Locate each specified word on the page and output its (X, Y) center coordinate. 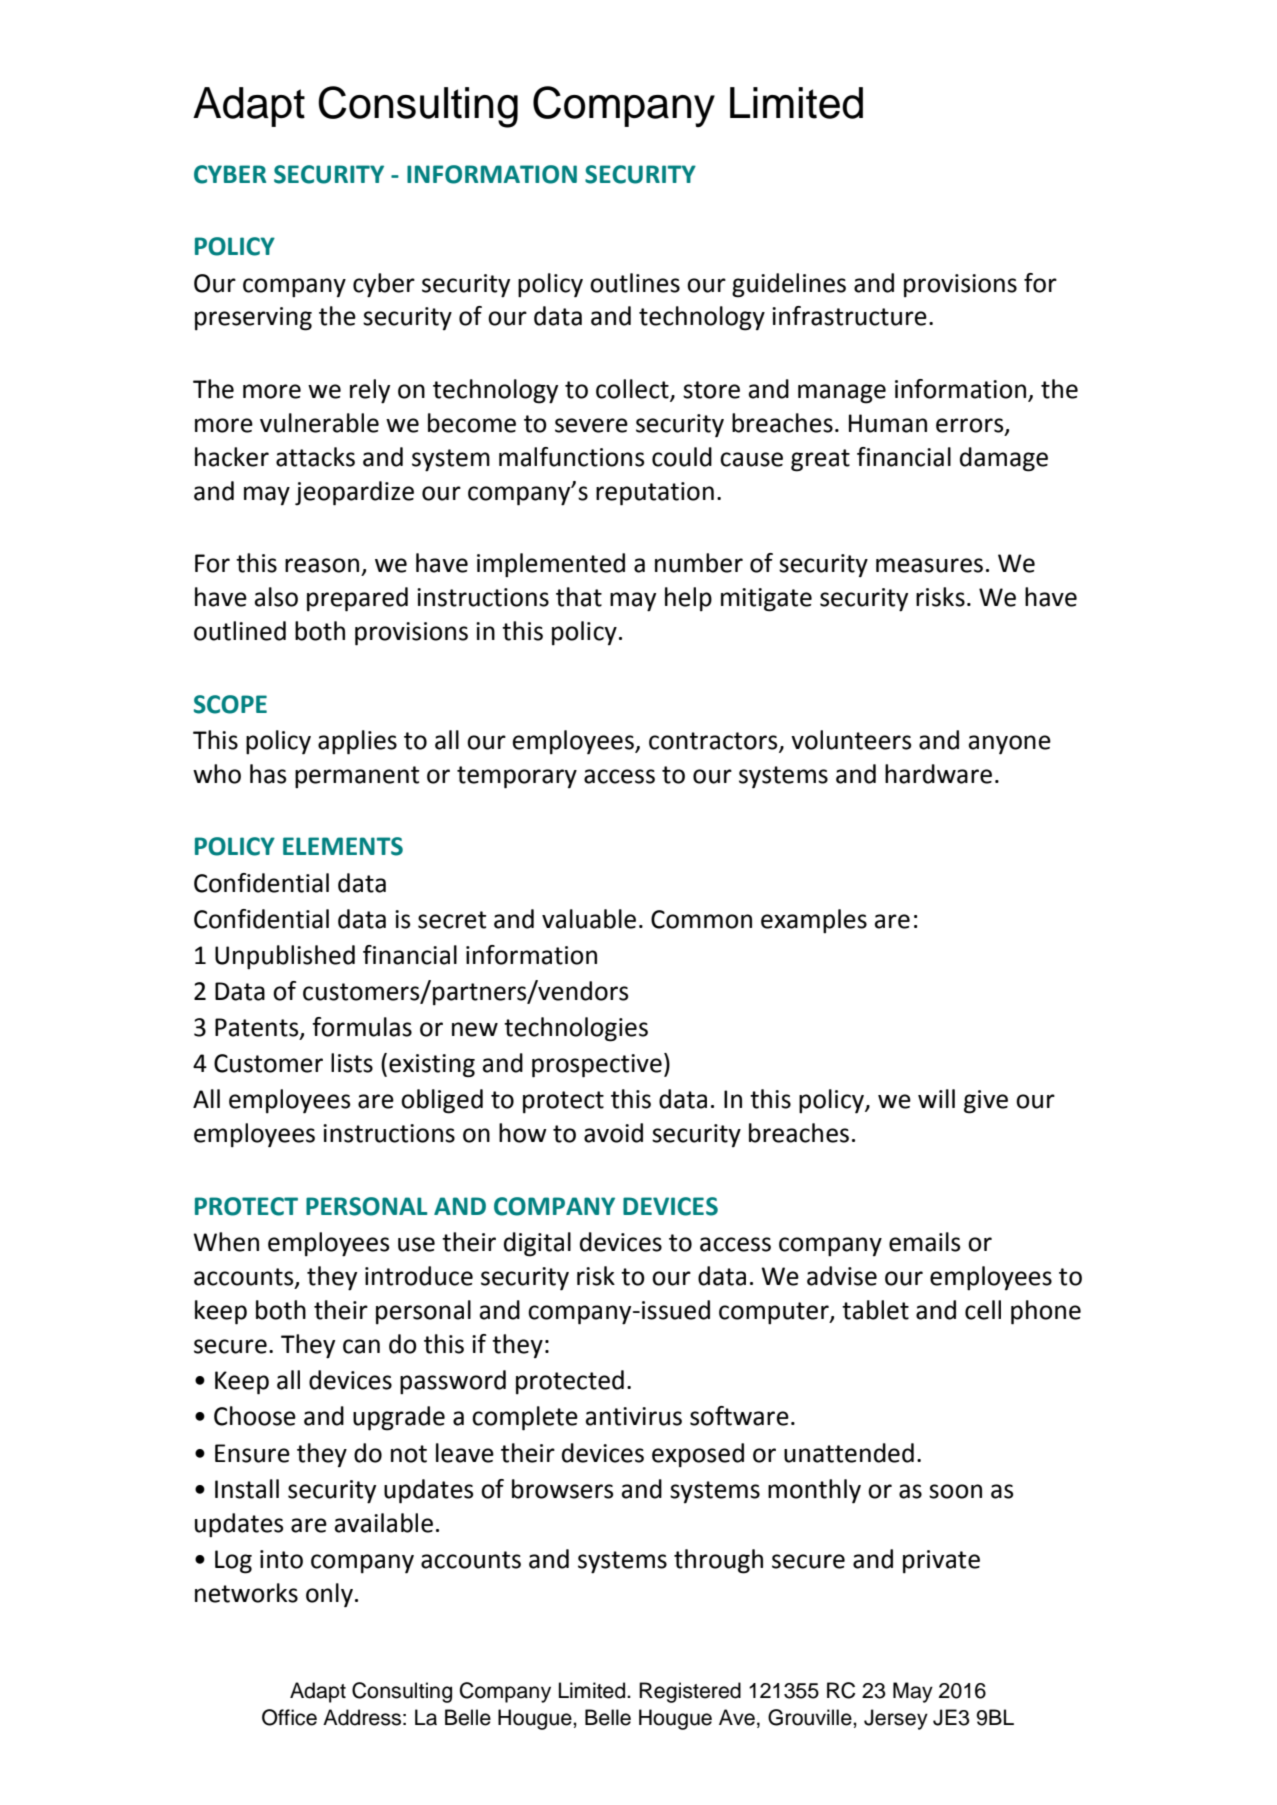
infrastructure (849, 316)
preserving (253, 319)
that (579, 597)
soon (955, 1491)
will (936, 1098)
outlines (635, 283)
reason (322, 565)
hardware (938, 774)
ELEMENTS (343, 846)
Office (289, 1717)
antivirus (634, 1416)
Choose (255, 1416)
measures (929, 565)
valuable (589, 919)
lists (352, 1063)
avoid (613, 1133)
